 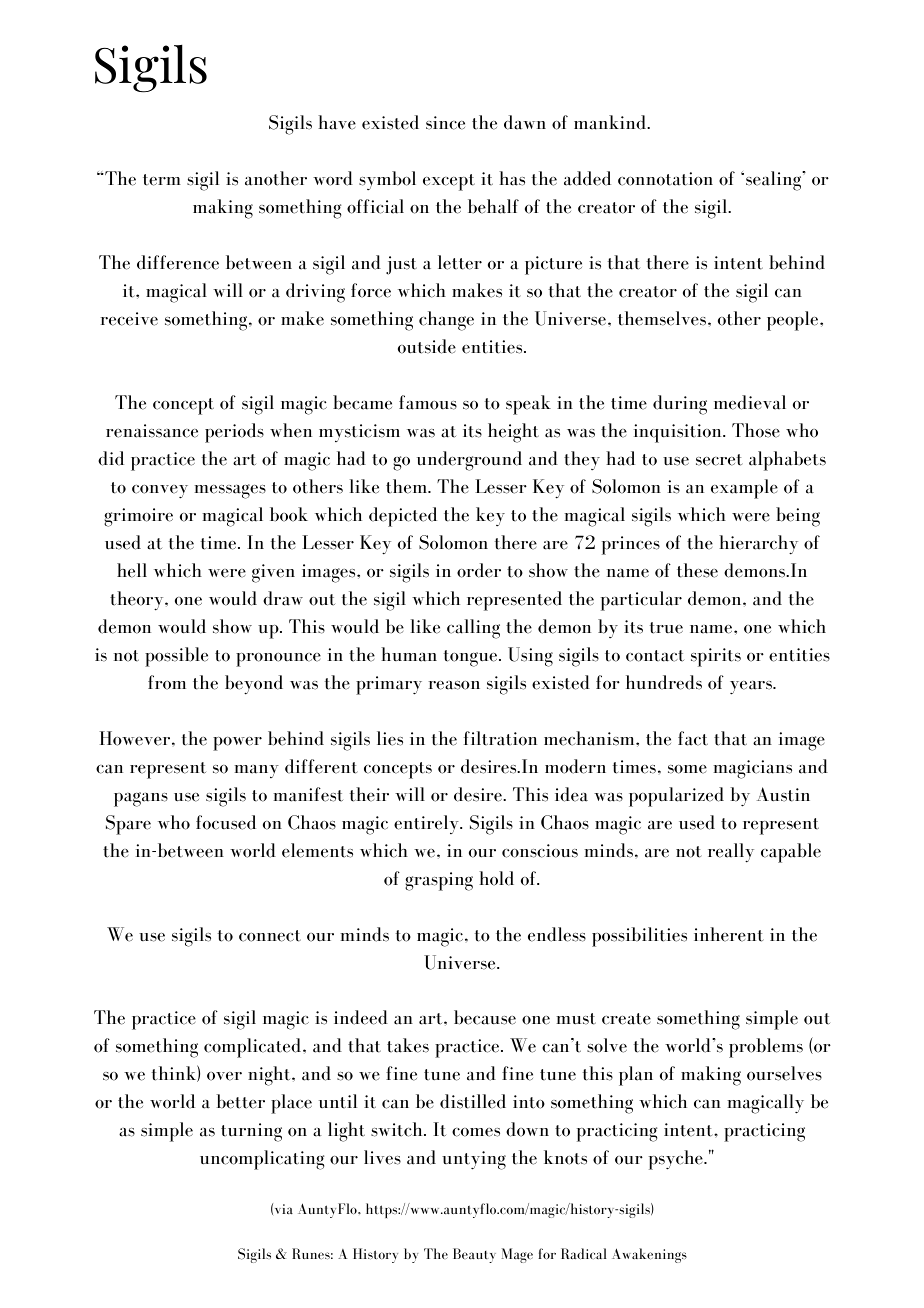 I want to click on Beauty, so click(x=474, y=1255).
